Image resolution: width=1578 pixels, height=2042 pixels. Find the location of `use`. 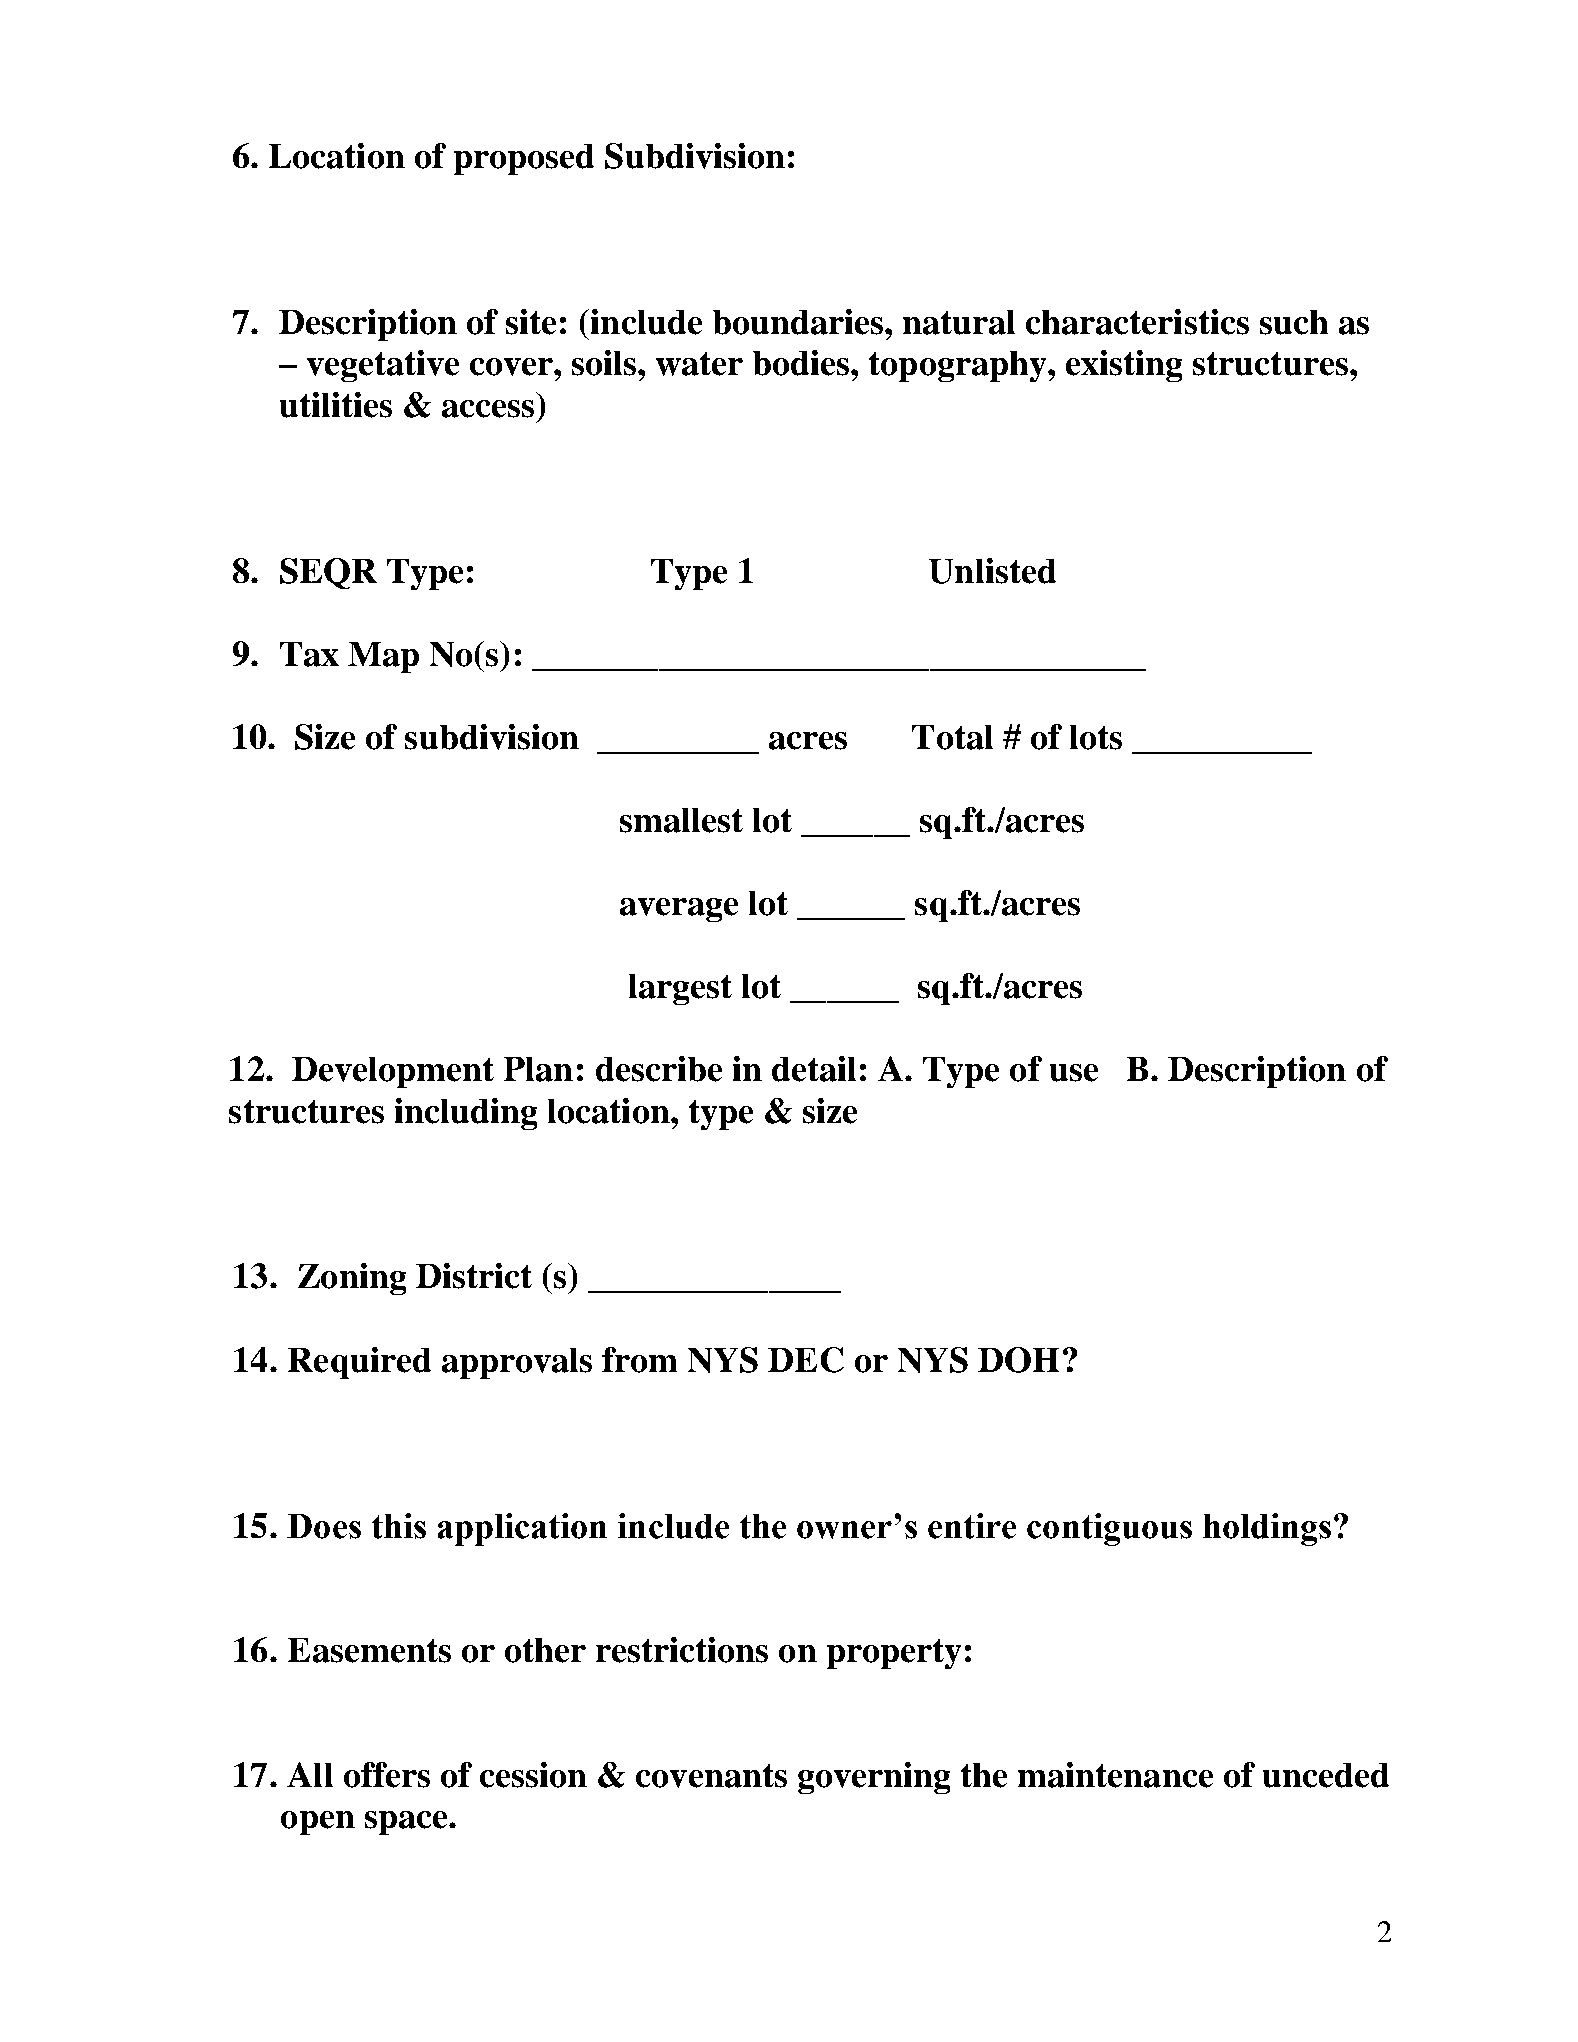

use is located at coordinates (1074, 1073).
